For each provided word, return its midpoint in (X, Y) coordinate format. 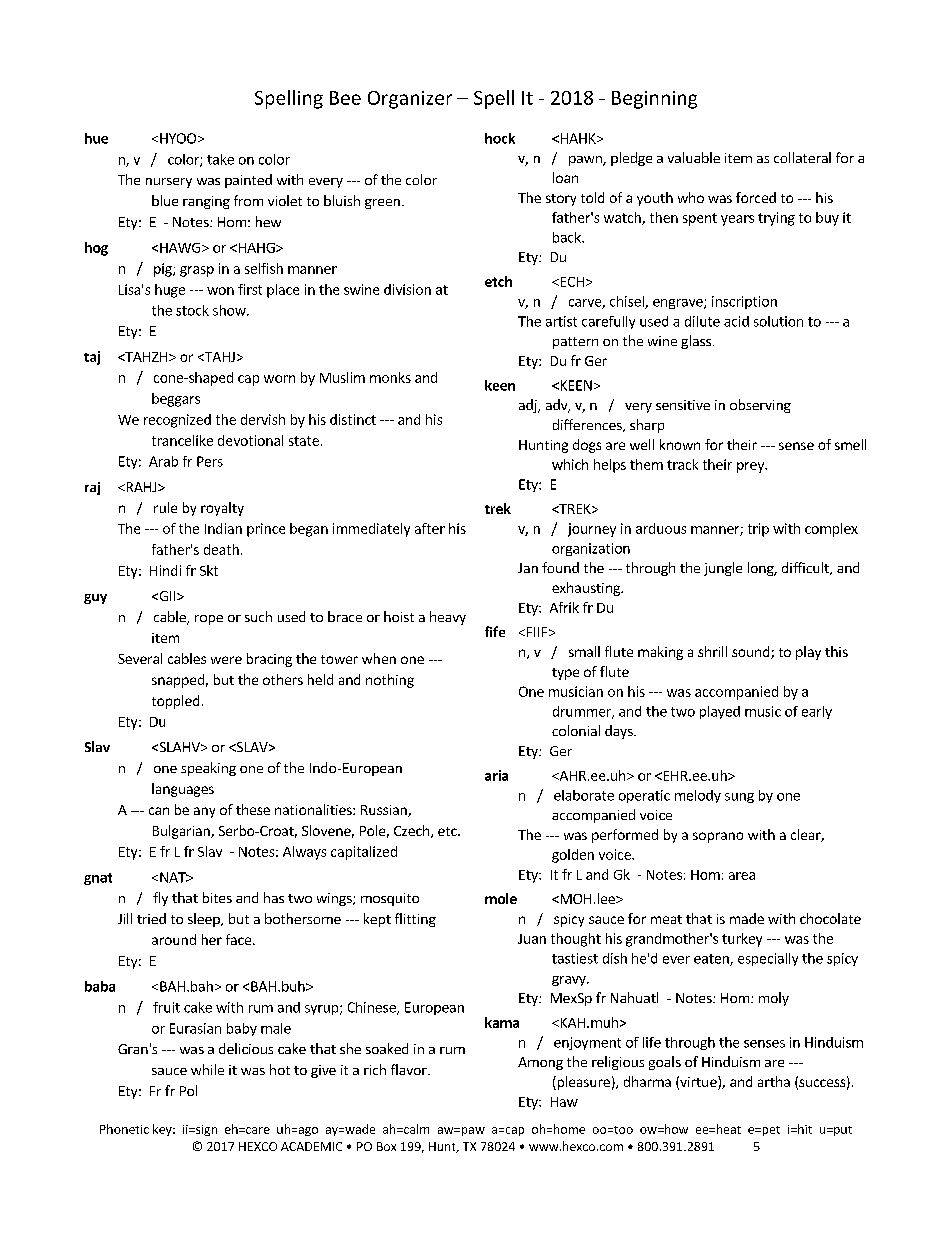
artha (774, 1081)
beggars (176, 400)
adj (529, 406)
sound (752, 652)
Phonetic (124, 1129)
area (742, 876)
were (226, 660)
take (220, 159)
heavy (448, 618)
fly (160, 899)
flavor (410, 1069)
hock (500, 138)
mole (501, 898)
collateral (802, 157)
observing (760, 406)
